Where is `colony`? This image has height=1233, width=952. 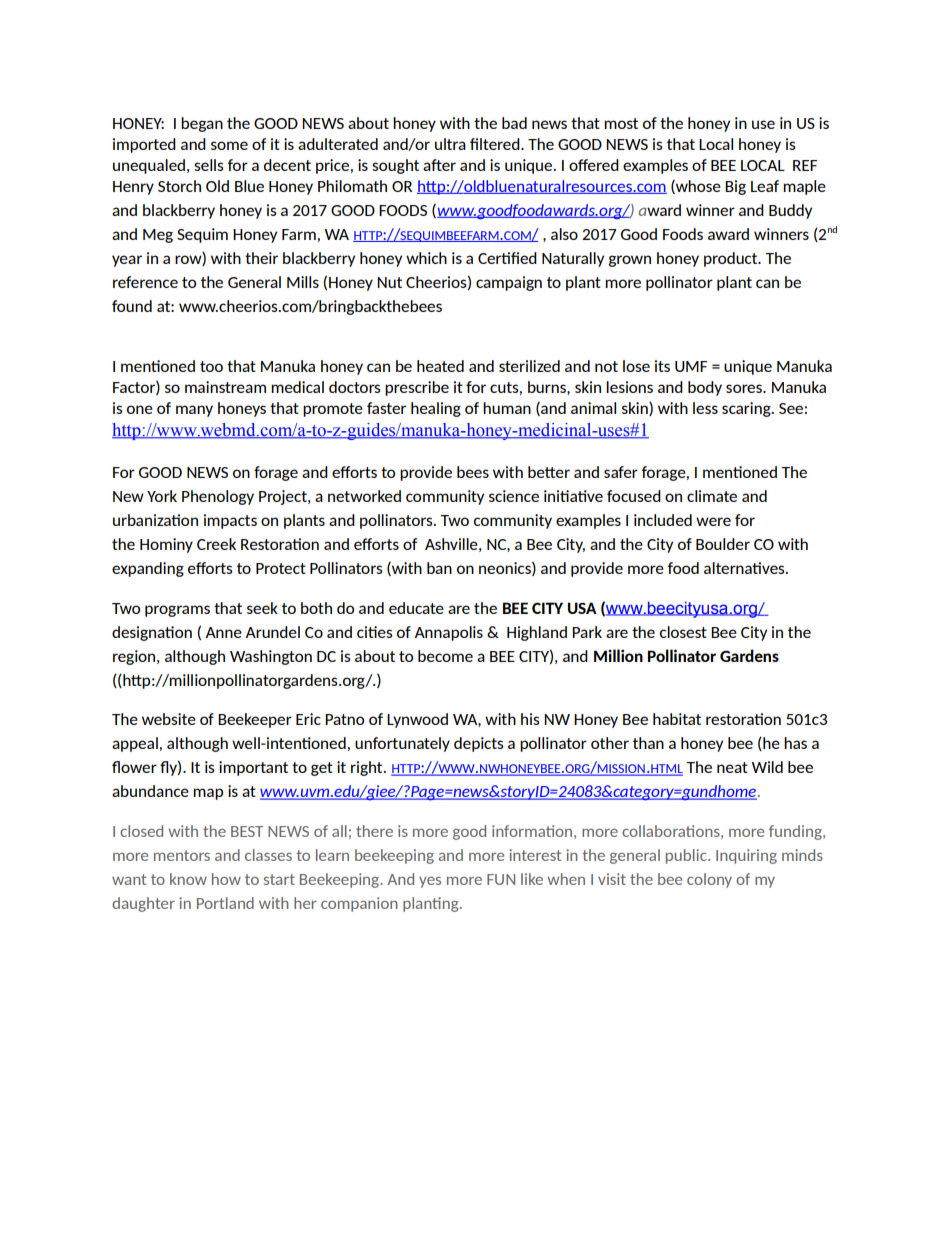
colony is located at coordinates (709, 880).
